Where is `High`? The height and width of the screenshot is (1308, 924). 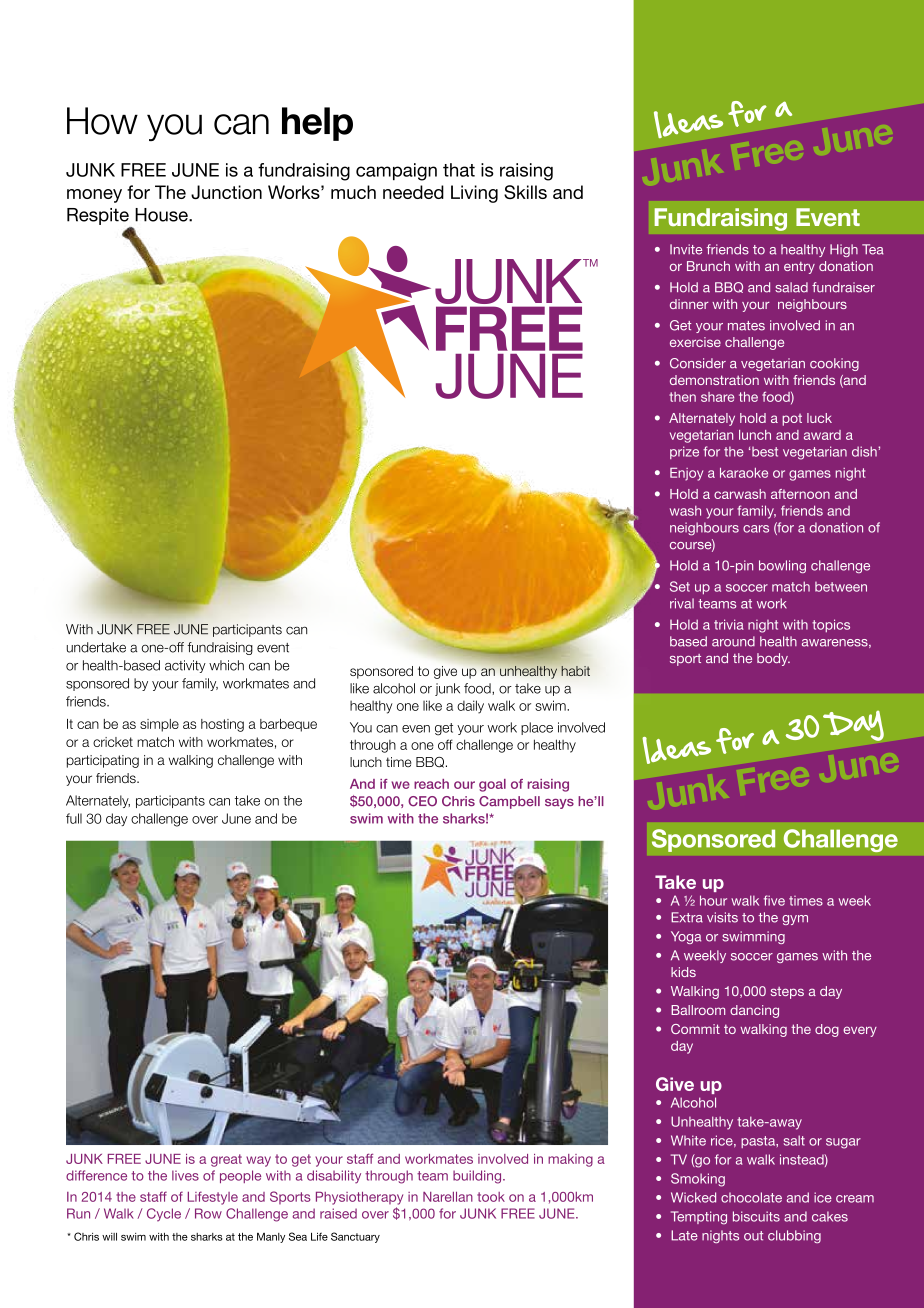
High is located at coordinates (844, 250).
